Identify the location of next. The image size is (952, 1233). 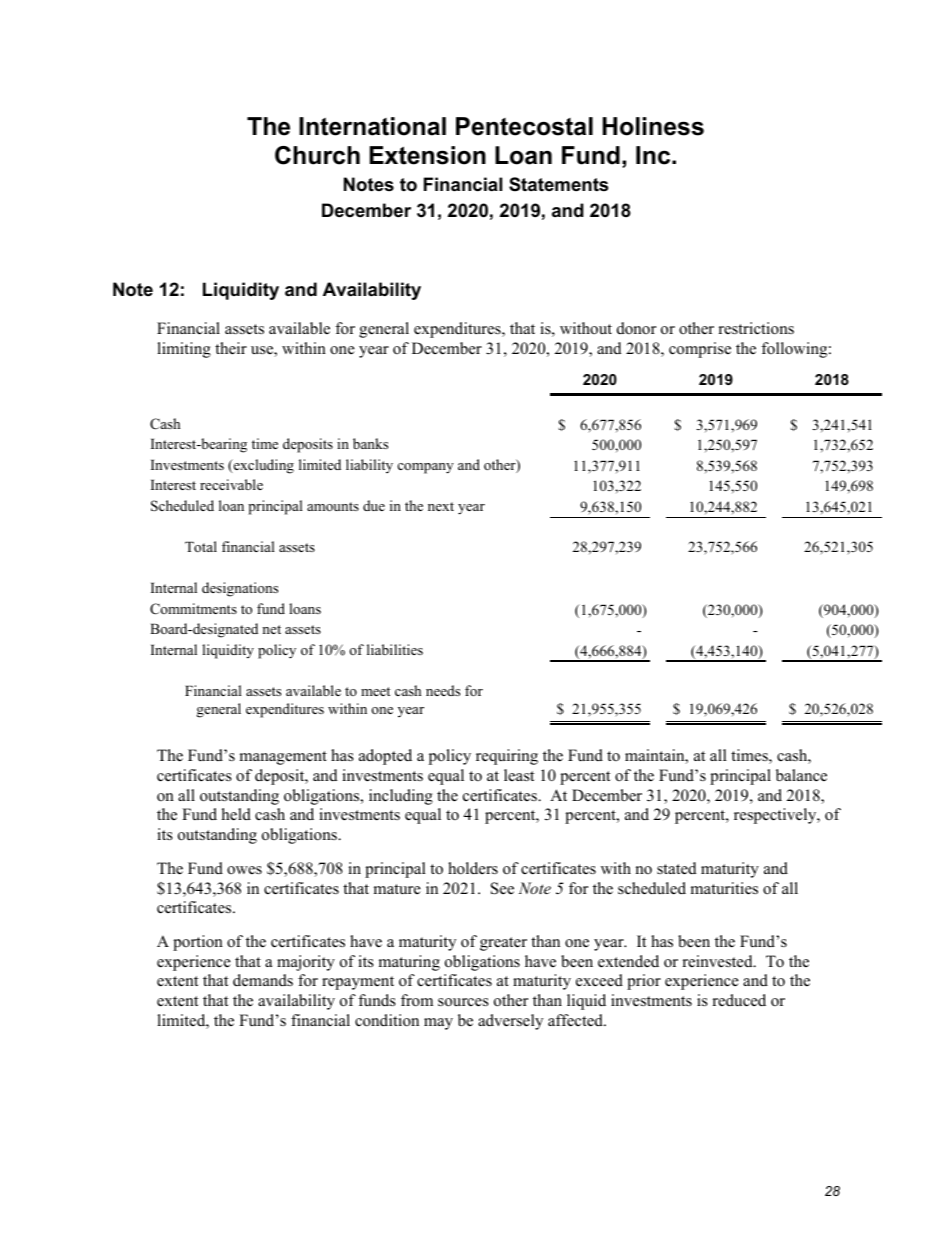
(441, 506).
